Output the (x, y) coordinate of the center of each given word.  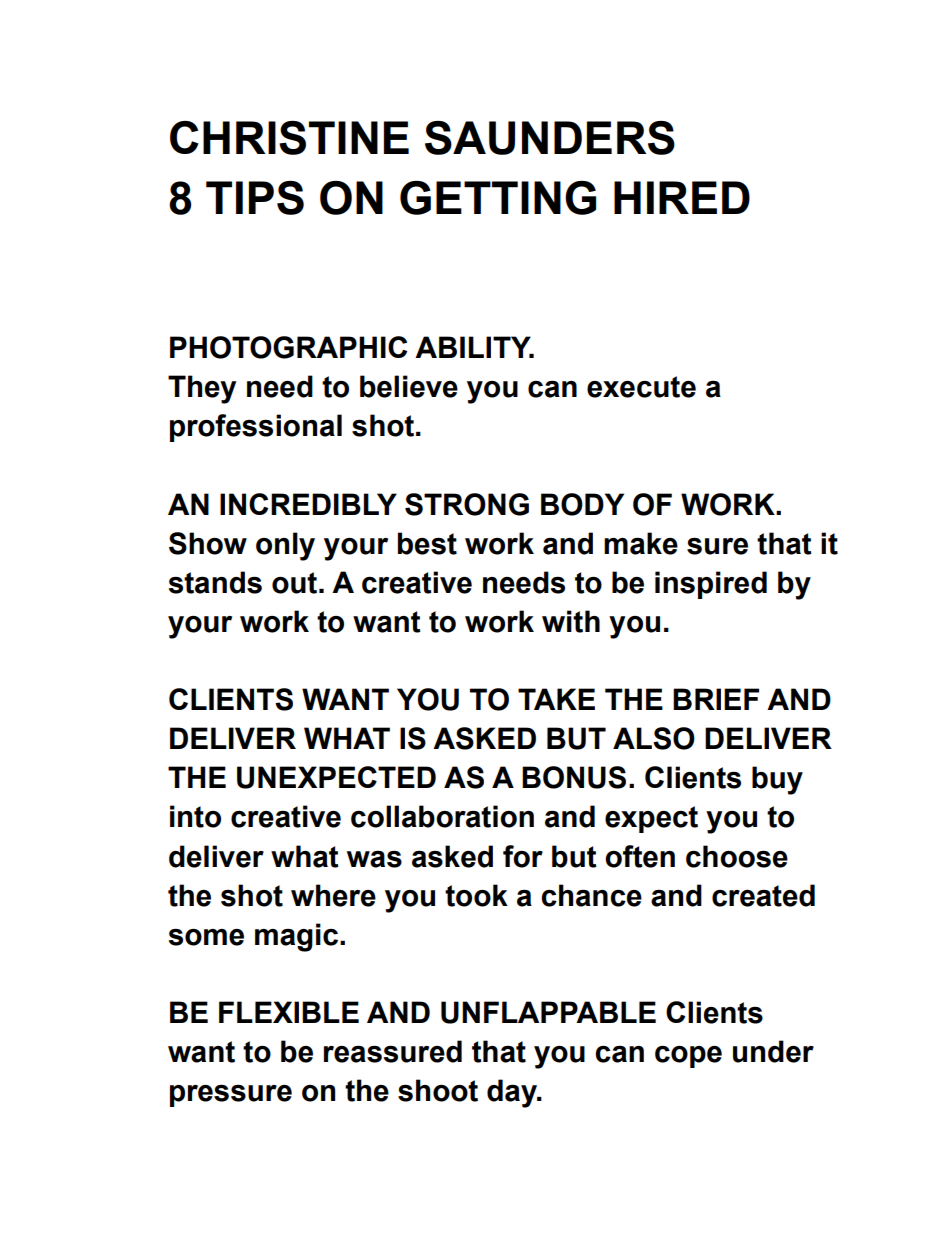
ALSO (654, 738)
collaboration (442, 816)
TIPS (255, 198)
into (195, 816)
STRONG (467, 504)
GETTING (498, 198)
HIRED (682, 197)
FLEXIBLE (289, 1012)
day (513, 1093)
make (641, 543)
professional (256, 428)
